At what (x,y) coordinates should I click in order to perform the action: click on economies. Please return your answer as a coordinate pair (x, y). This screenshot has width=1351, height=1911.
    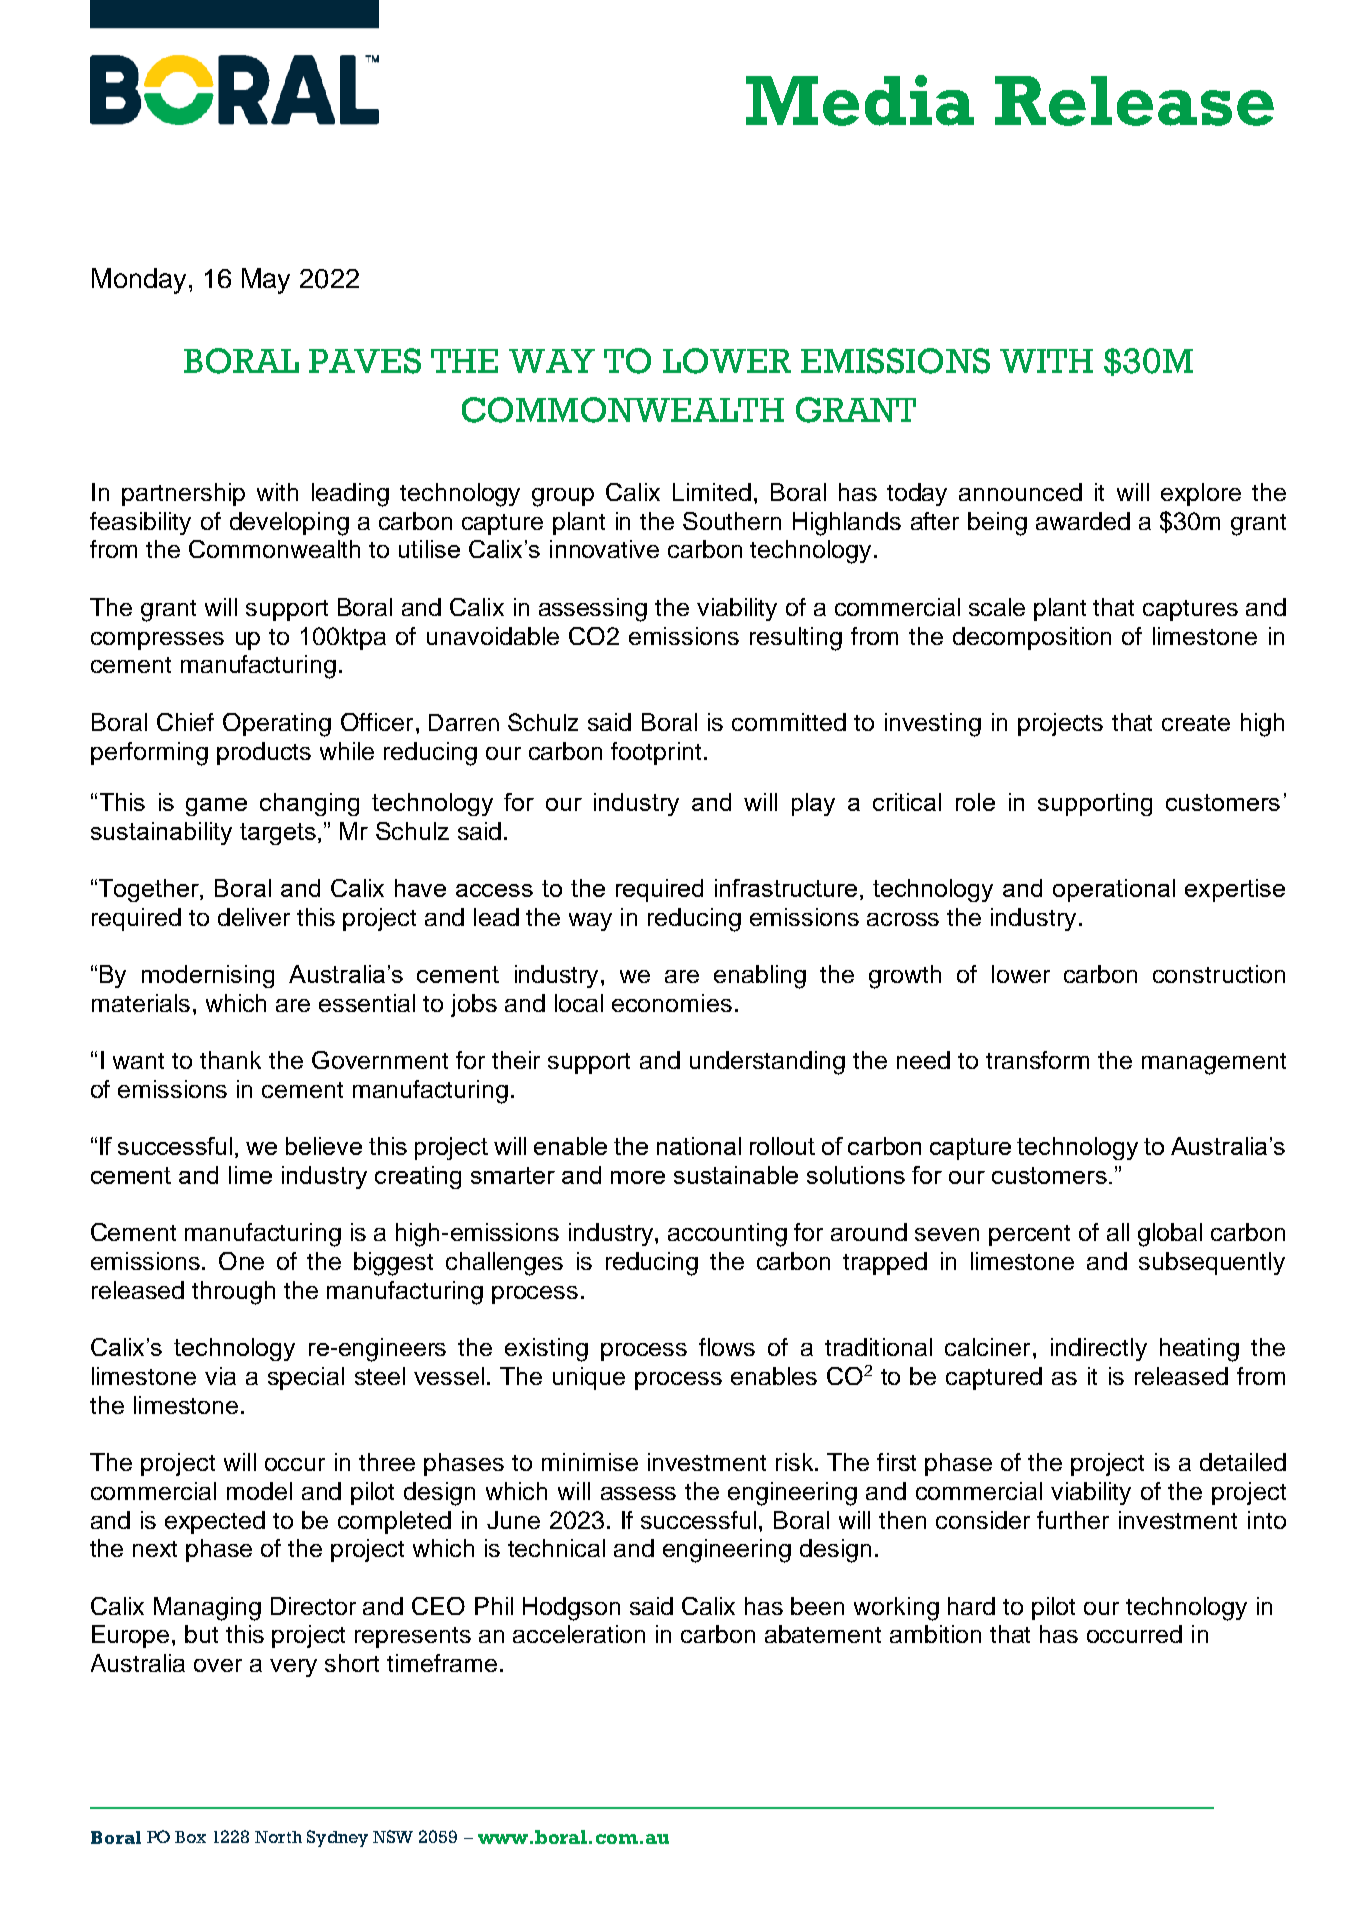
    Looking at the image, I should click on (672, 1003).
